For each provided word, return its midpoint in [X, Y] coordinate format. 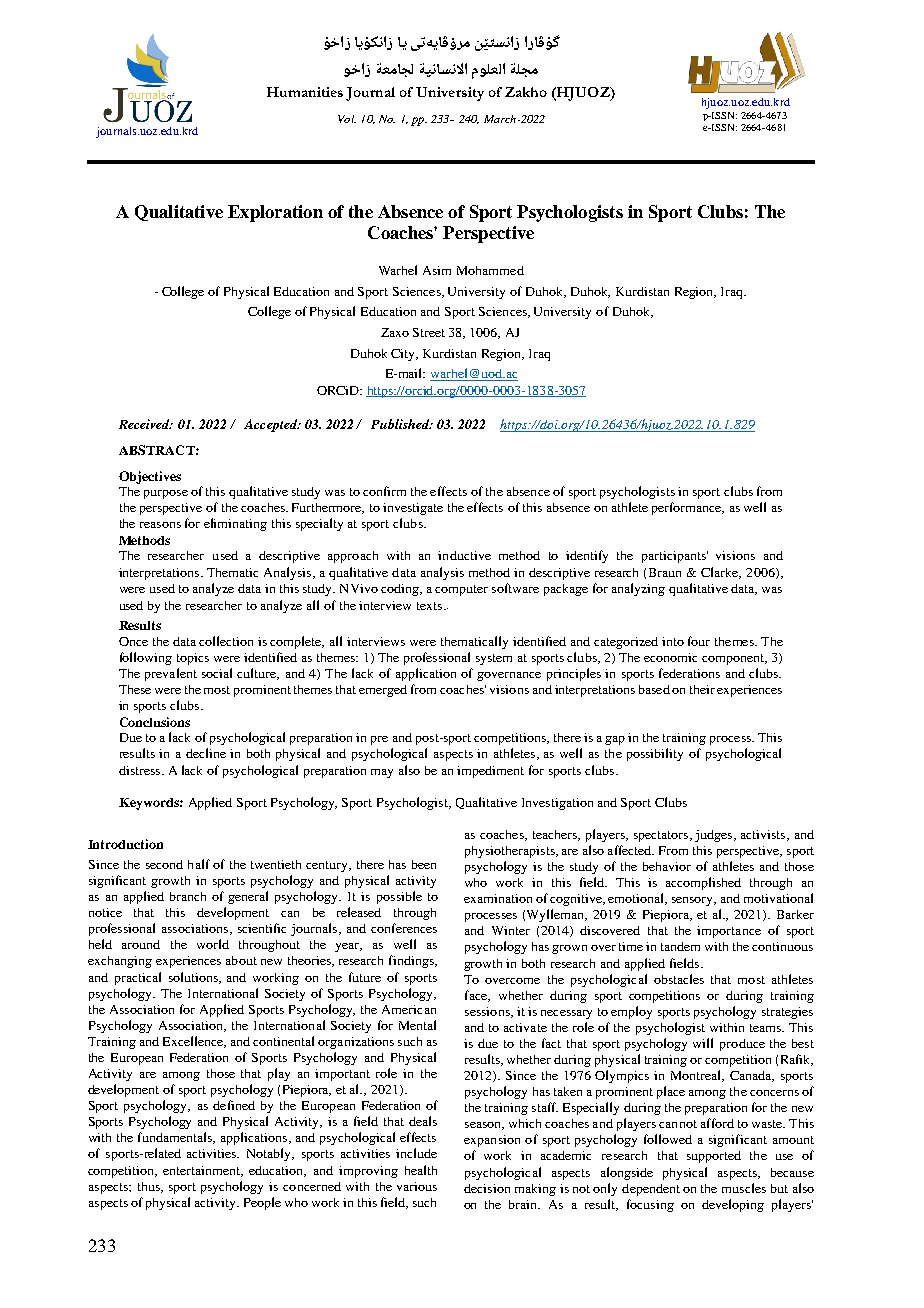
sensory [694, 901]
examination [498, 898]
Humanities [305, 92]
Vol [347, 119]
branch [188, 896]
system [494, 659]
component [734, 659]
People [262, 1203]
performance [688, 508]
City [404, 355]
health [421, 1170]
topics [193, 659]
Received [145, 424]
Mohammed [490, 270]
